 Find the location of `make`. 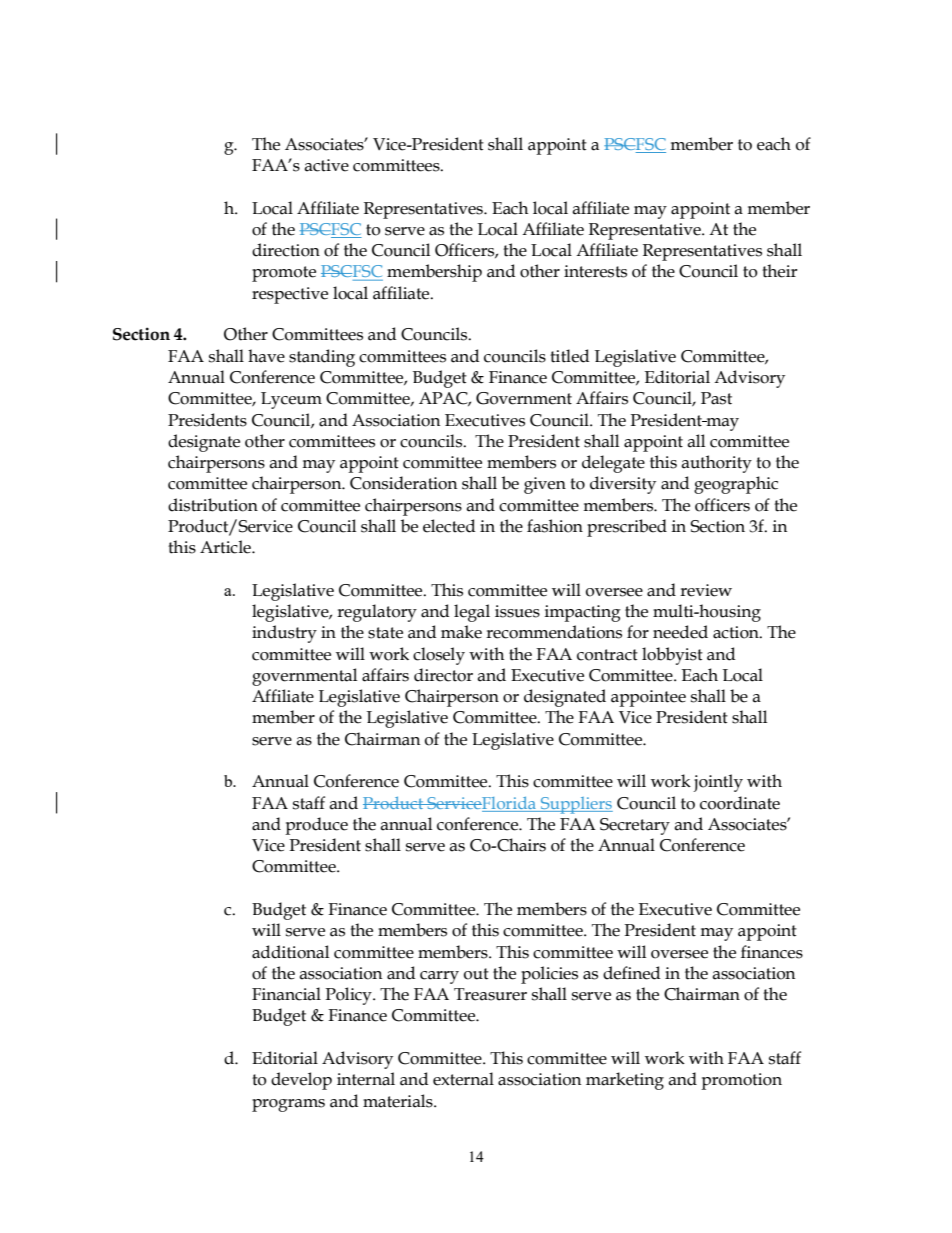

make is located at coordinates (461, 632).
